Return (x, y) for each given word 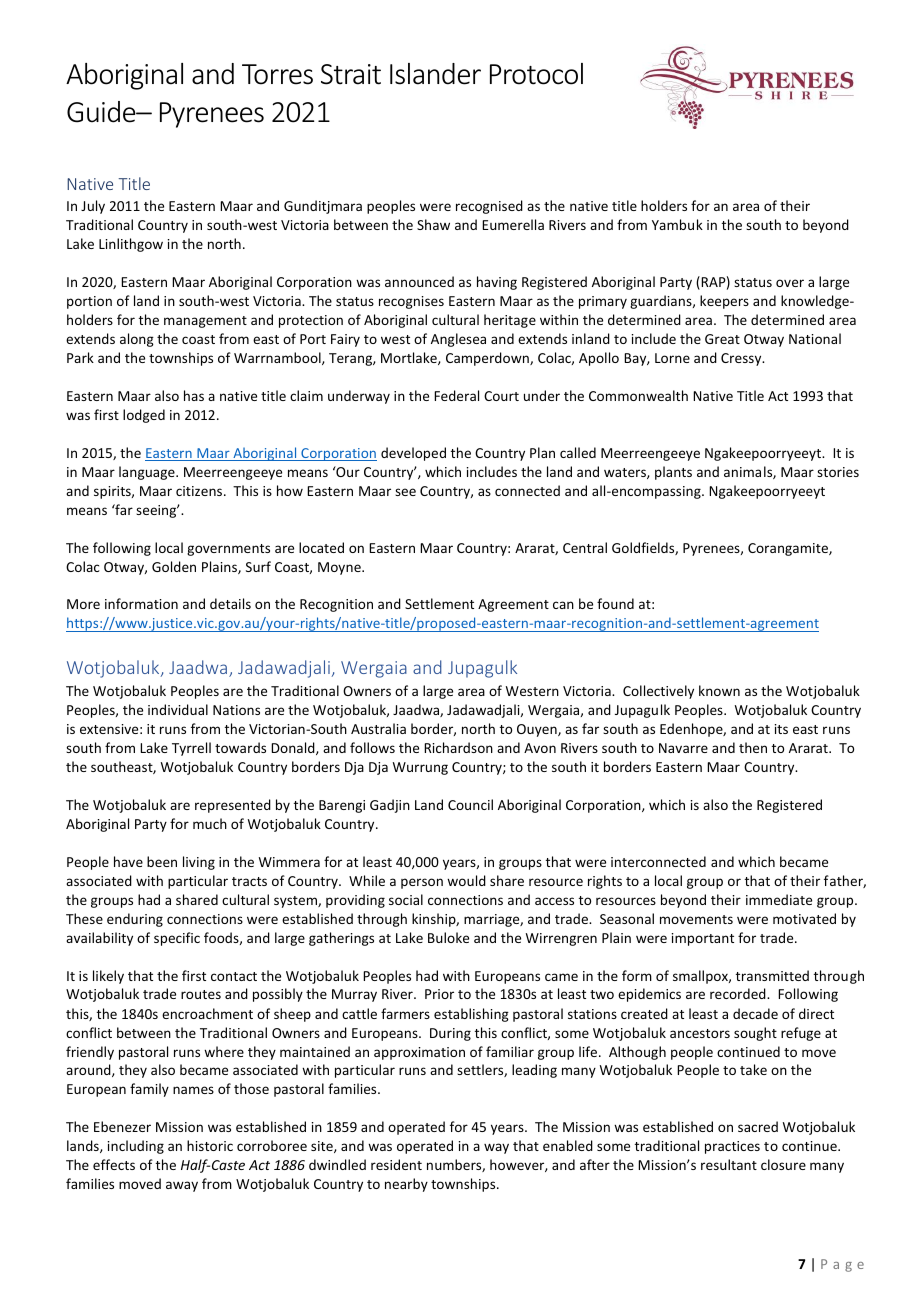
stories (838, 472)
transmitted (772, 975)
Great (722, 339)
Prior (439, 994)
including (136, 1147)
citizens (200, 491)
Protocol (536, 74)
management (205, 322)
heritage (510, 321)
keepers (724, 302)
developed (413, 454)
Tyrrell (191, 749)
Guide (102, 112)
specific (177, 939)
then (753, 747)
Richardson (458, 747)
